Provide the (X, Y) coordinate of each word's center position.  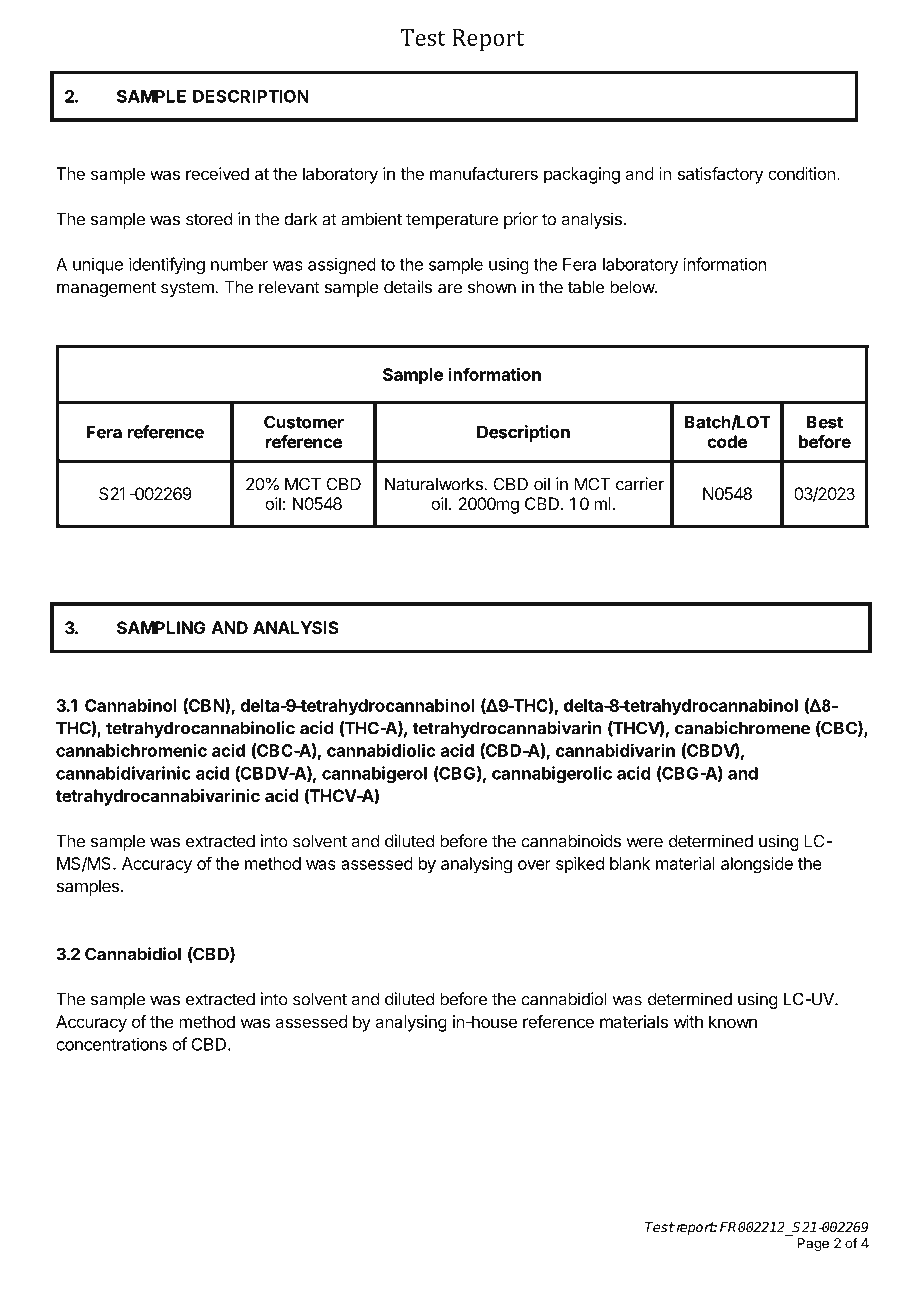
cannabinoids (571, 841)
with (688, 1021)
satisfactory (720, 175)
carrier (640, 484)
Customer (304, 422)
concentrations (111, 1044)
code (727, 441)
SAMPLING (161, 627)
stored (209, 219)
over (534, 865)
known (733, 1021)
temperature (452, 221)
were (644, 843)
